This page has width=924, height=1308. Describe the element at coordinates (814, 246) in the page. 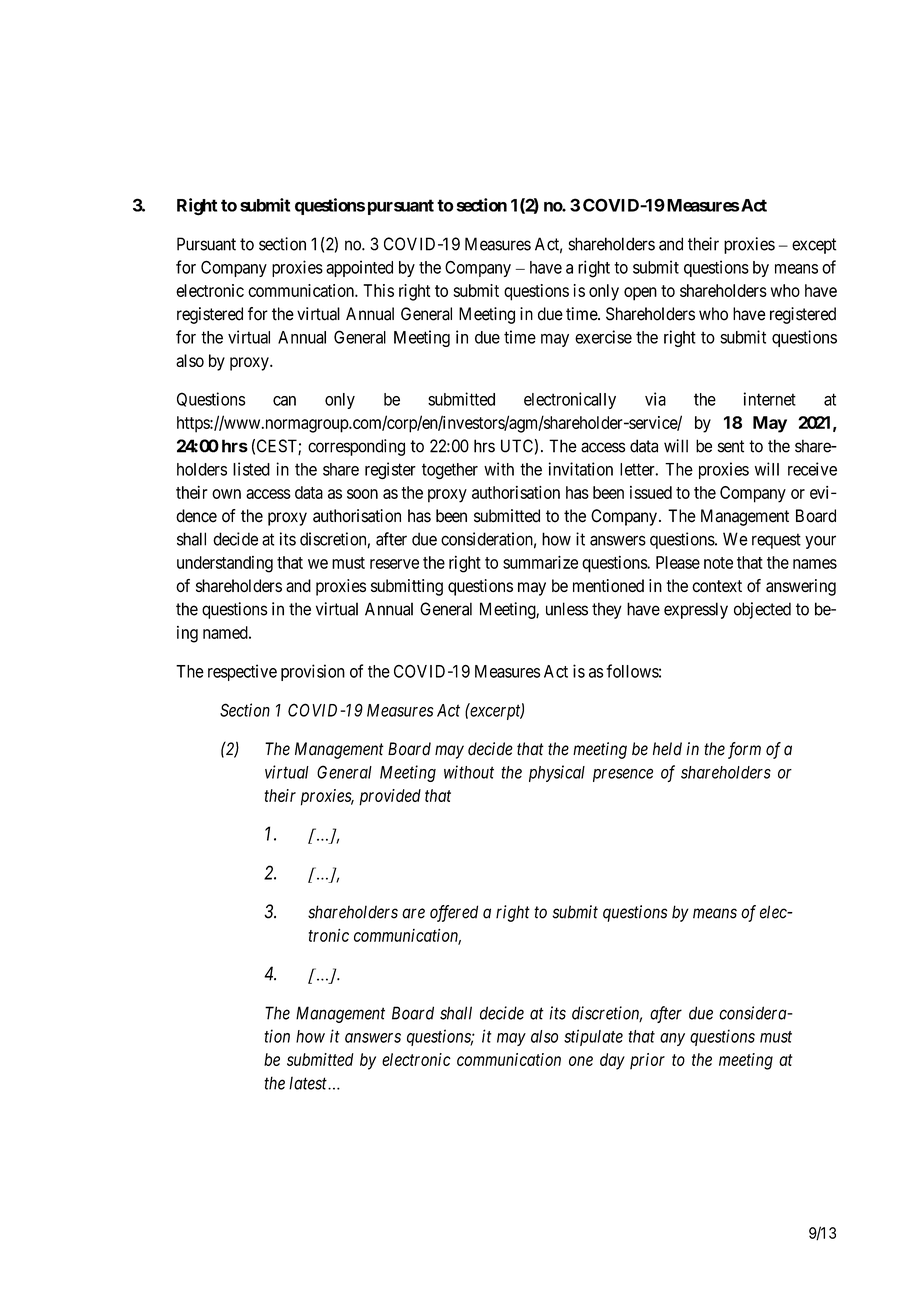

I see `except` at that location.
